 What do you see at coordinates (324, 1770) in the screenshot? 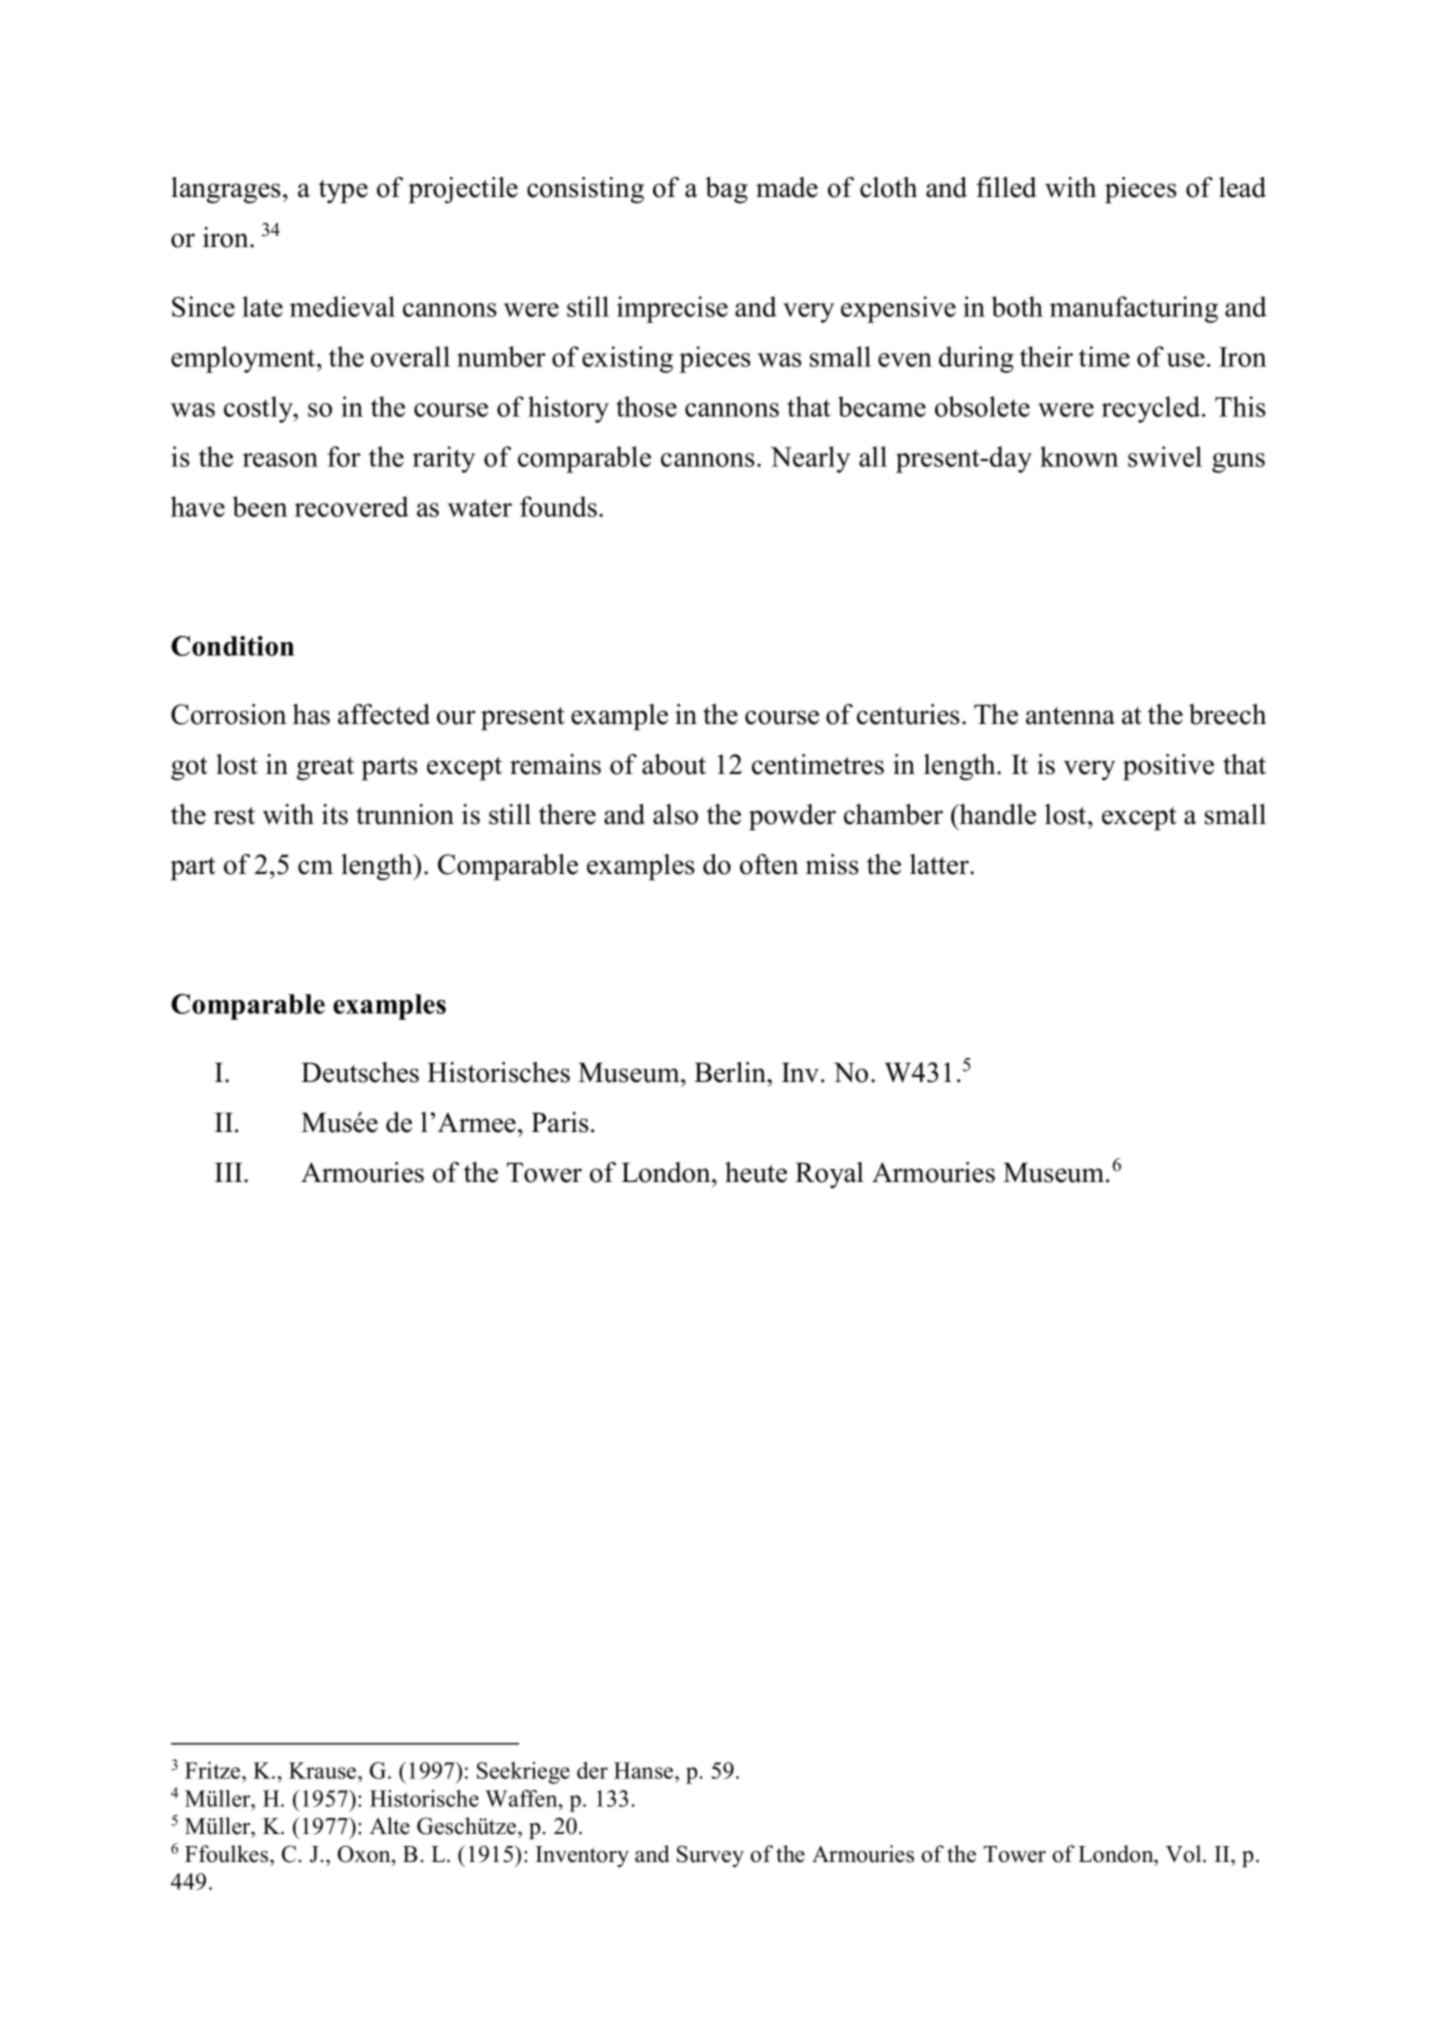
I see `Krause` at bounding box center [324, 1770].
